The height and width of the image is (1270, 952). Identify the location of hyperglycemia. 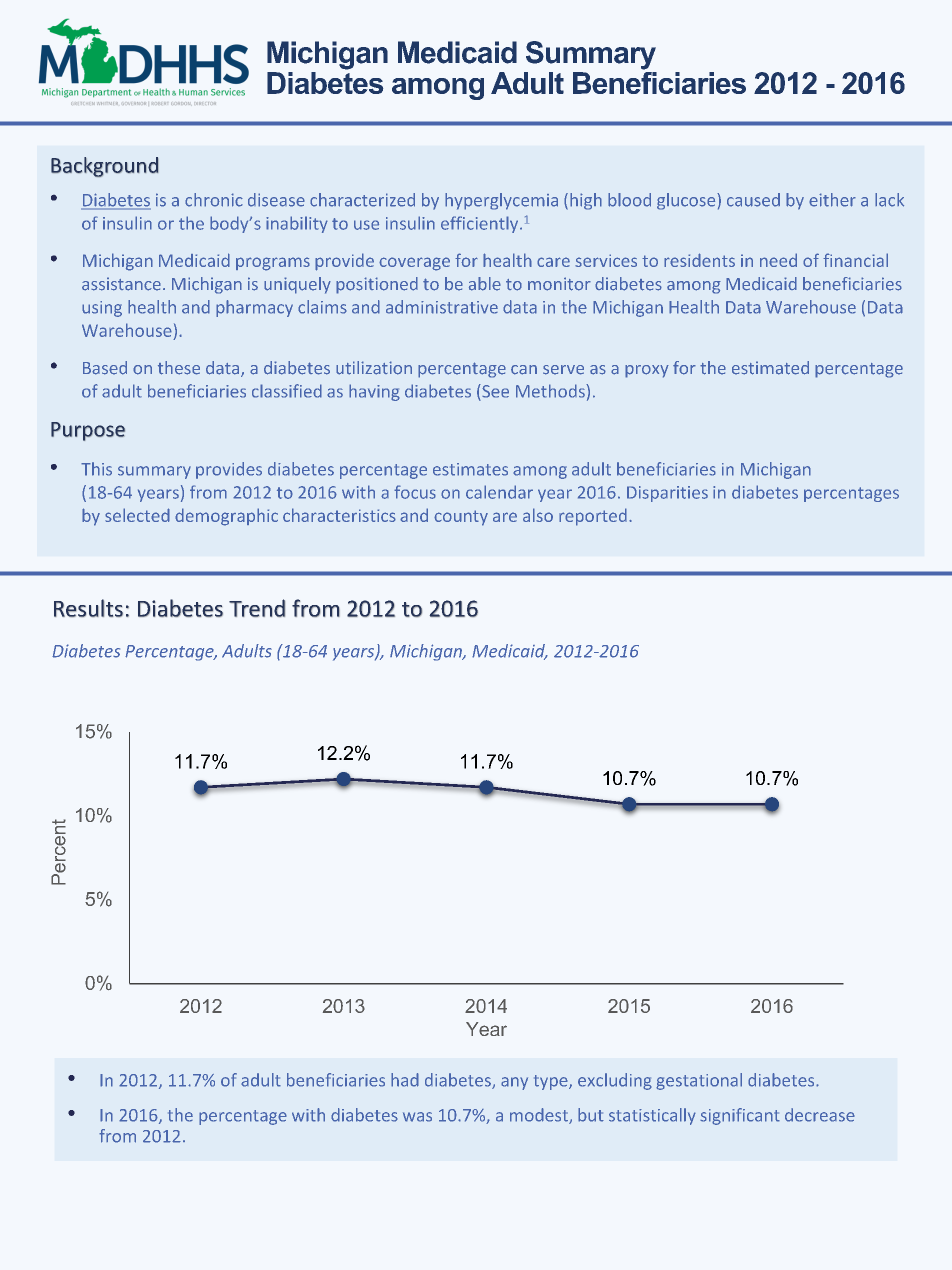
(501, 201).
